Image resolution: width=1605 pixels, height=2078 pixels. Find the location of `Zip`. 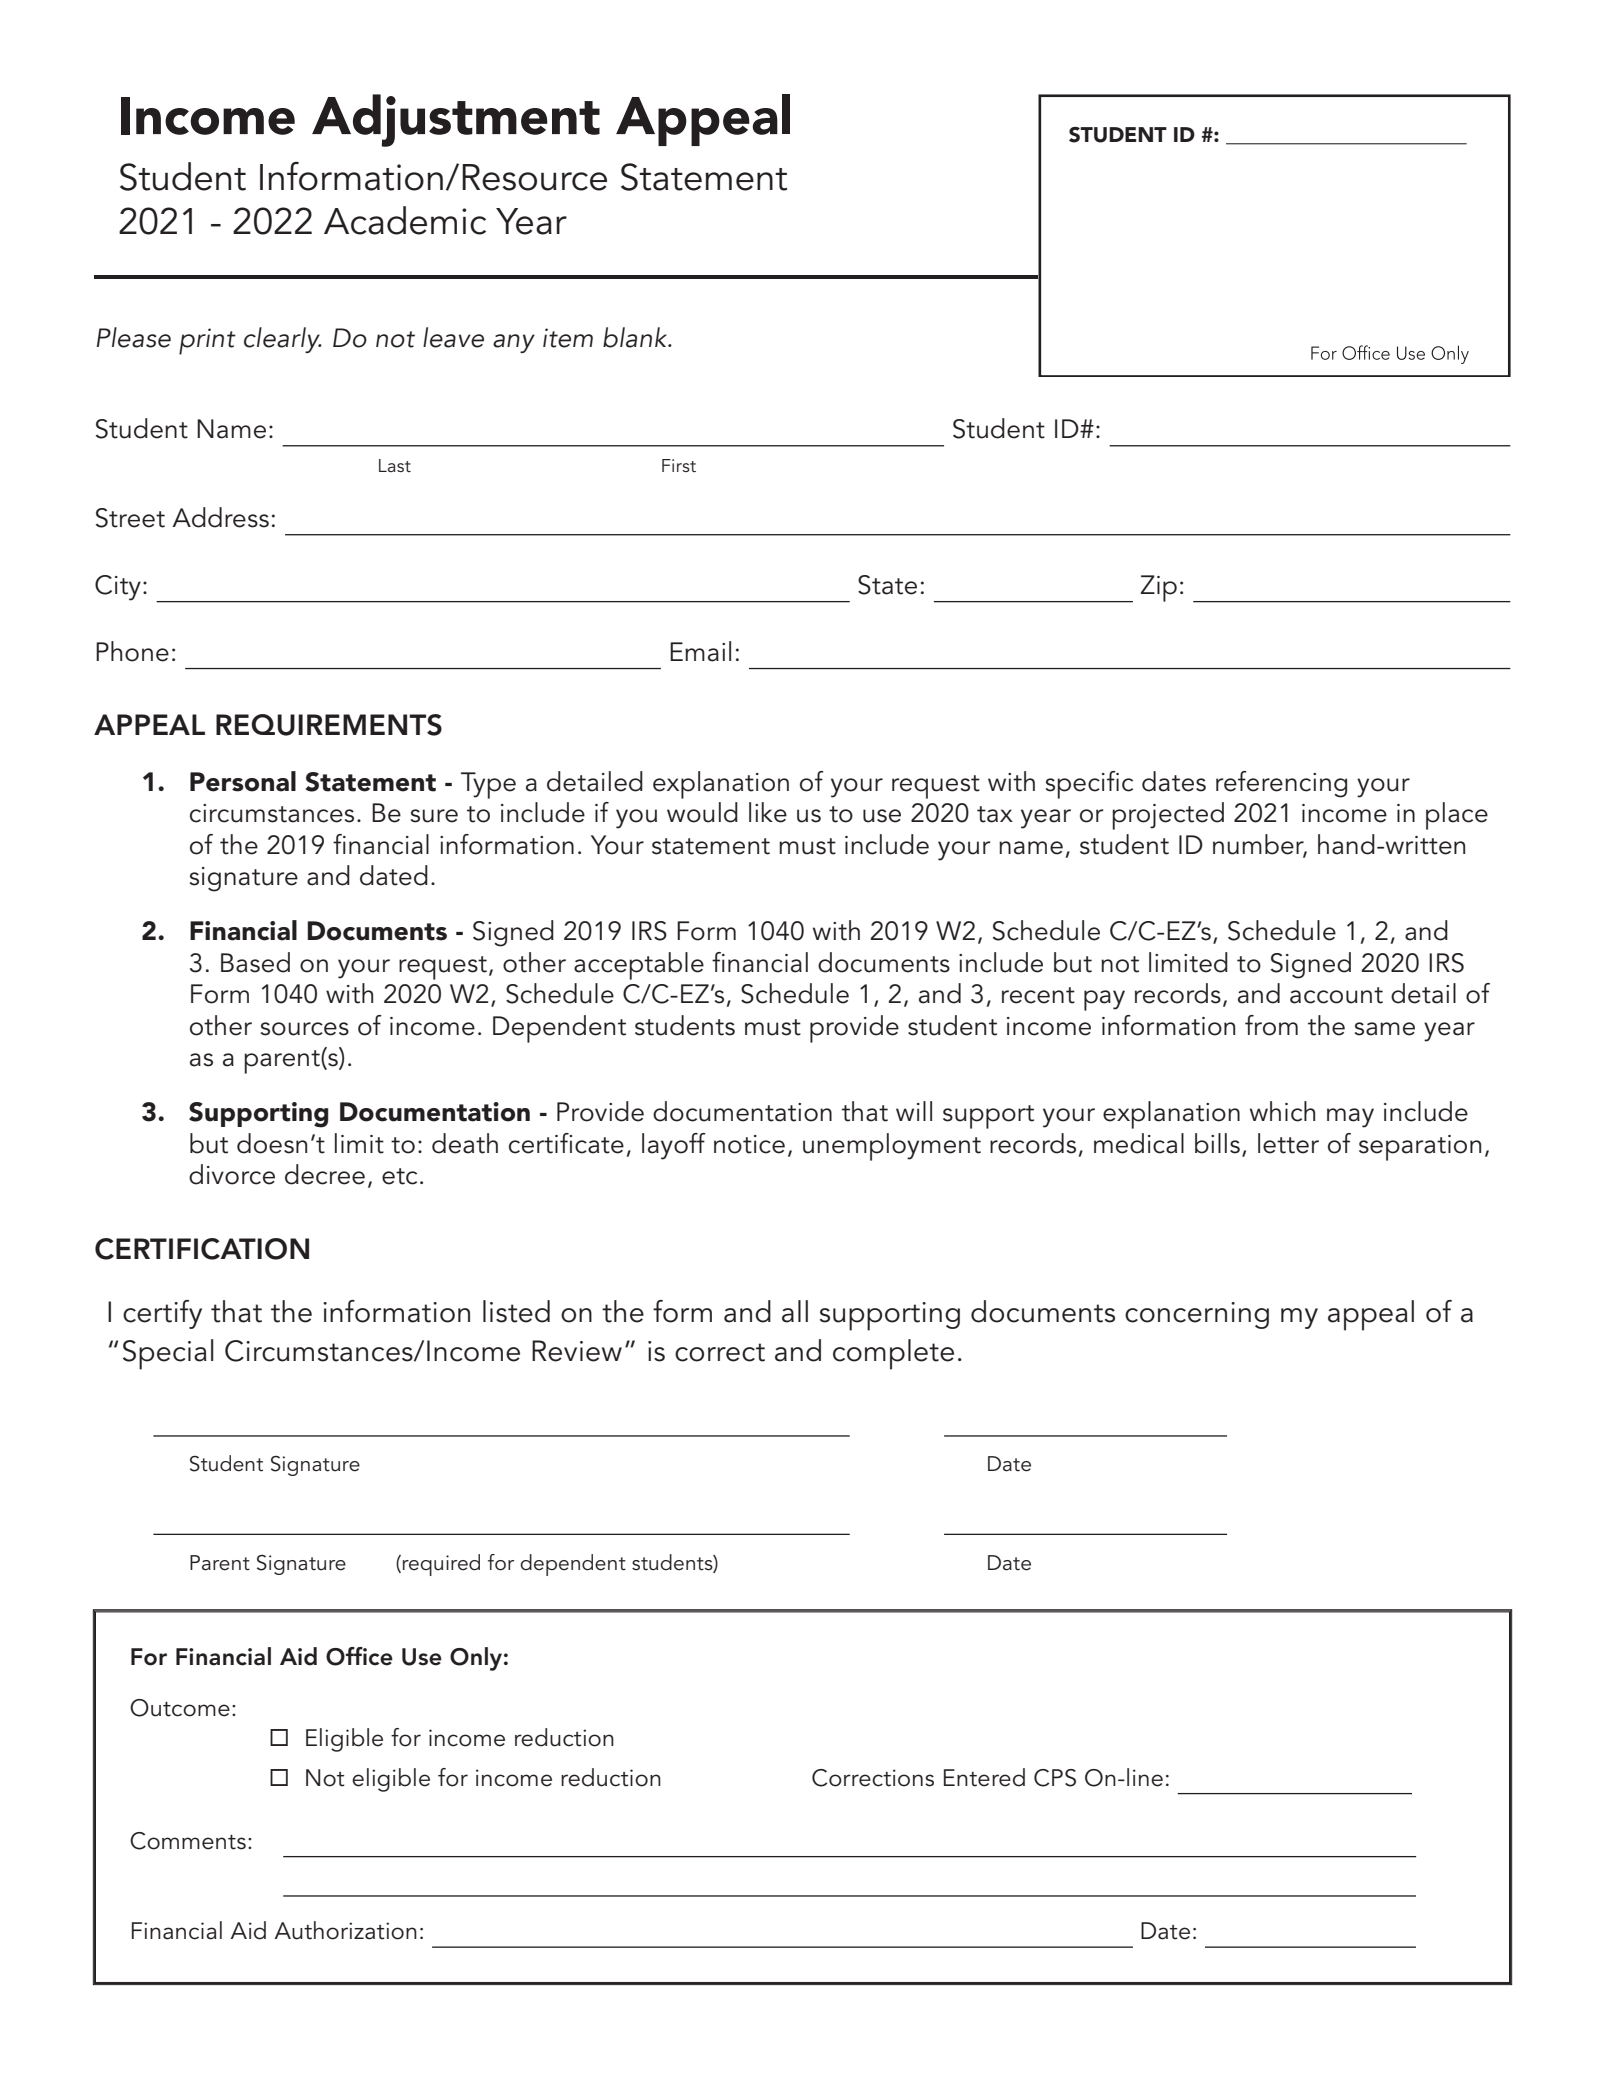

Zip is located at coordinates (1159, 588).
